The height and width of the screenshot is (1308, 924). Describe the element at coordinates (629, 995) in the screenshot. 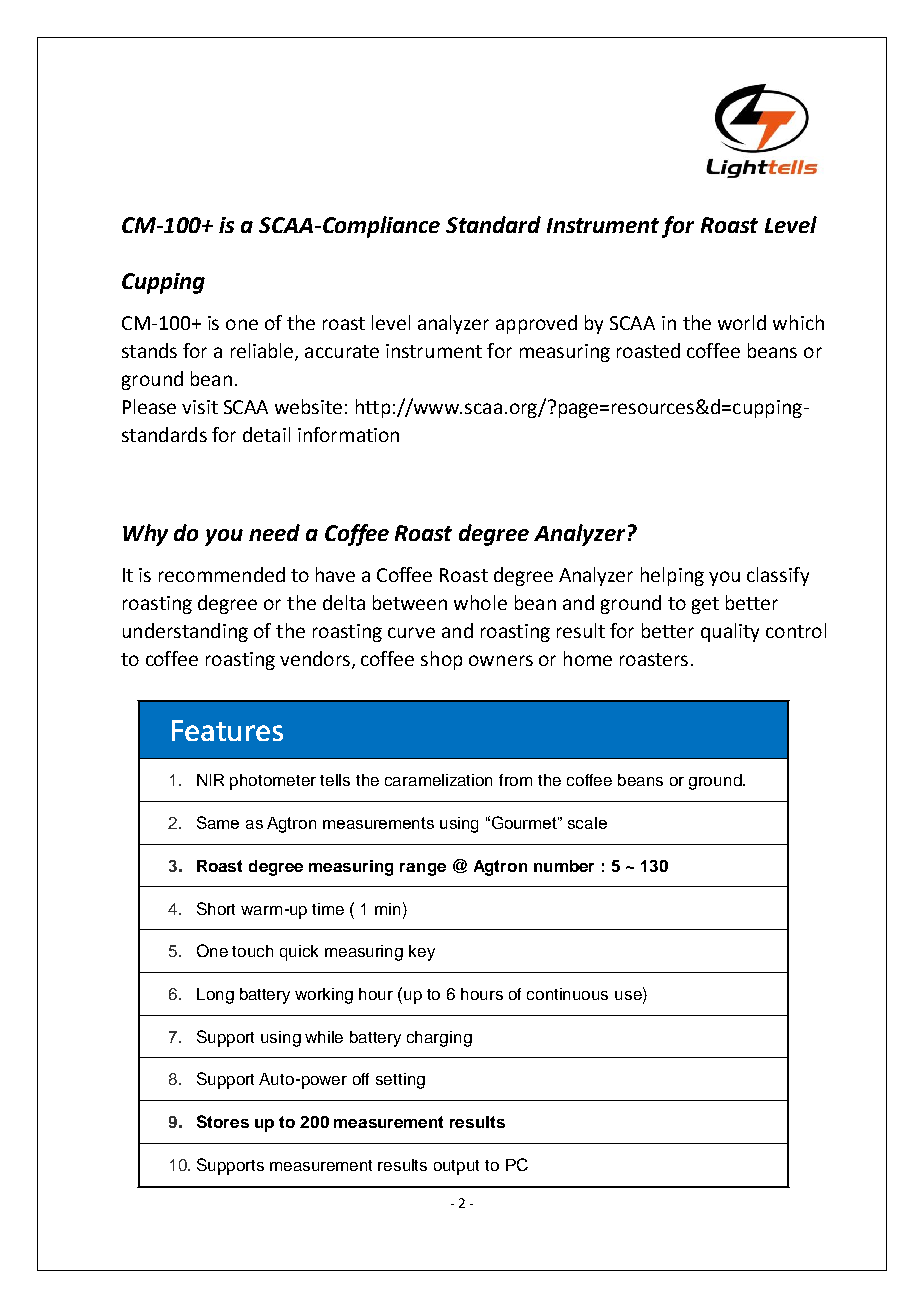

I see `use` at that location.
